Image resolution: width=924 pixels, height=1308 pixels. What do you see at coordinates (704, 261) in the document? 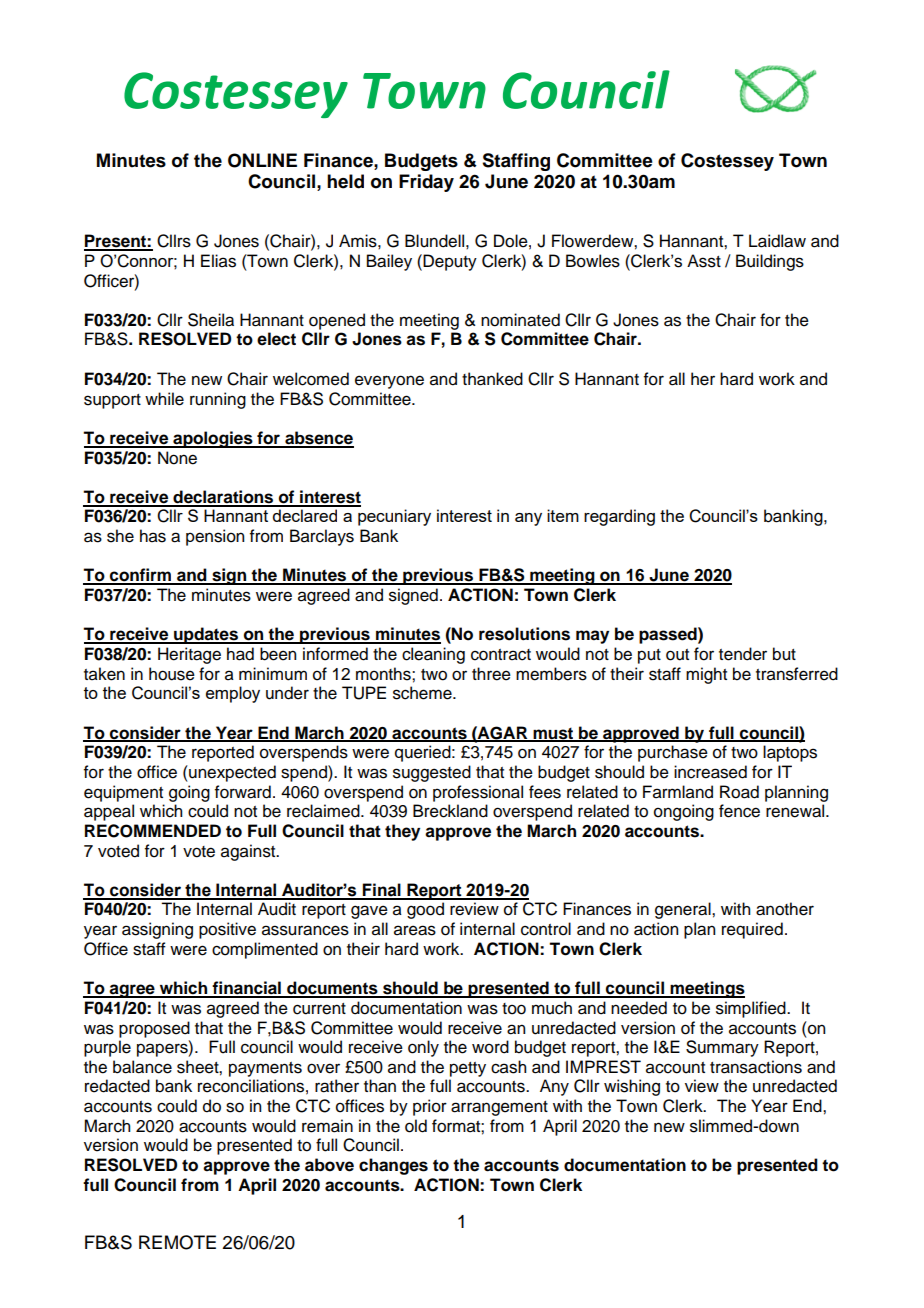
I see `Asst` at bounding box center [704, 261].
